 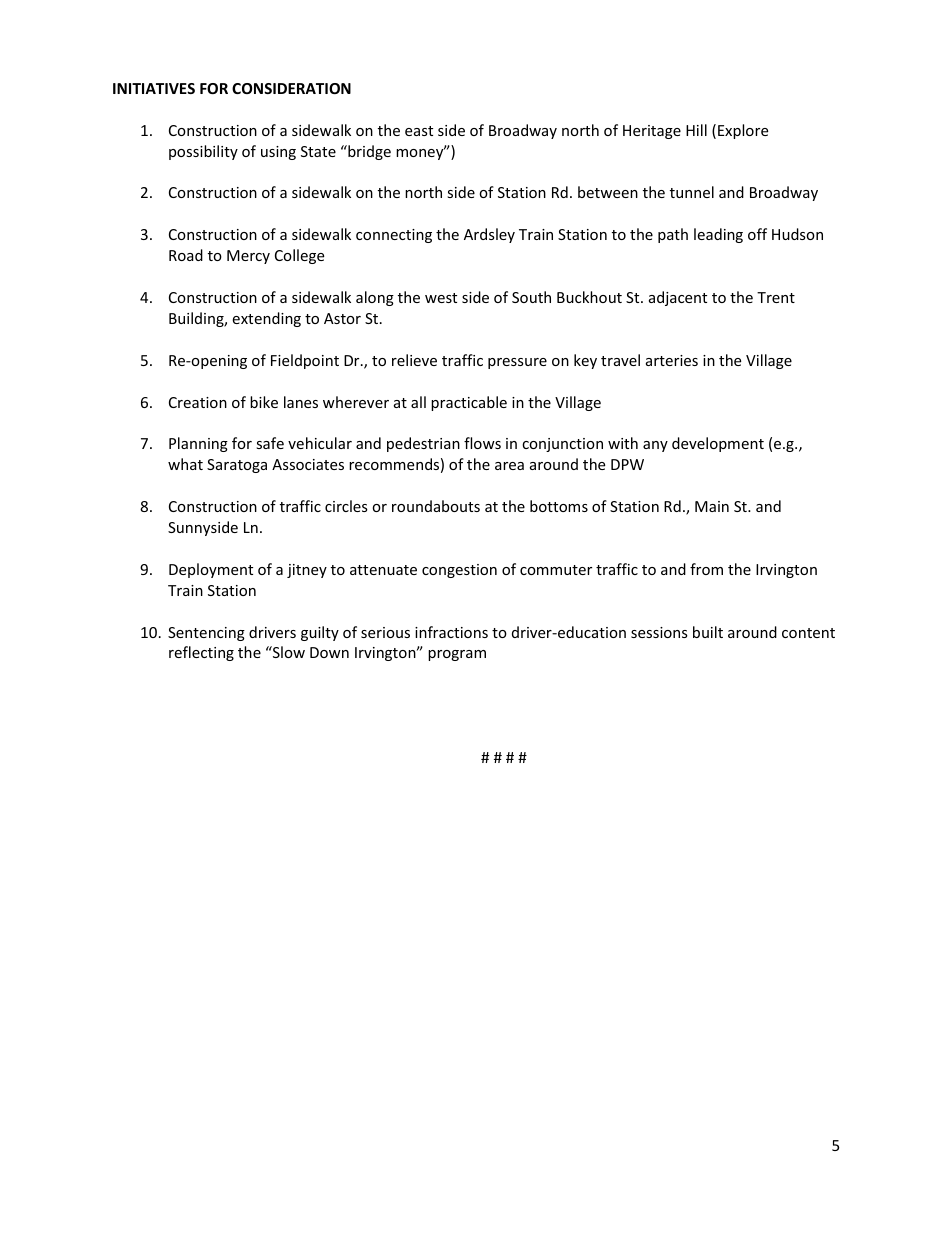 What do you see at coordinates (211, 570) in the page?
I see `Deployment` at bounding box center [211, 570].
